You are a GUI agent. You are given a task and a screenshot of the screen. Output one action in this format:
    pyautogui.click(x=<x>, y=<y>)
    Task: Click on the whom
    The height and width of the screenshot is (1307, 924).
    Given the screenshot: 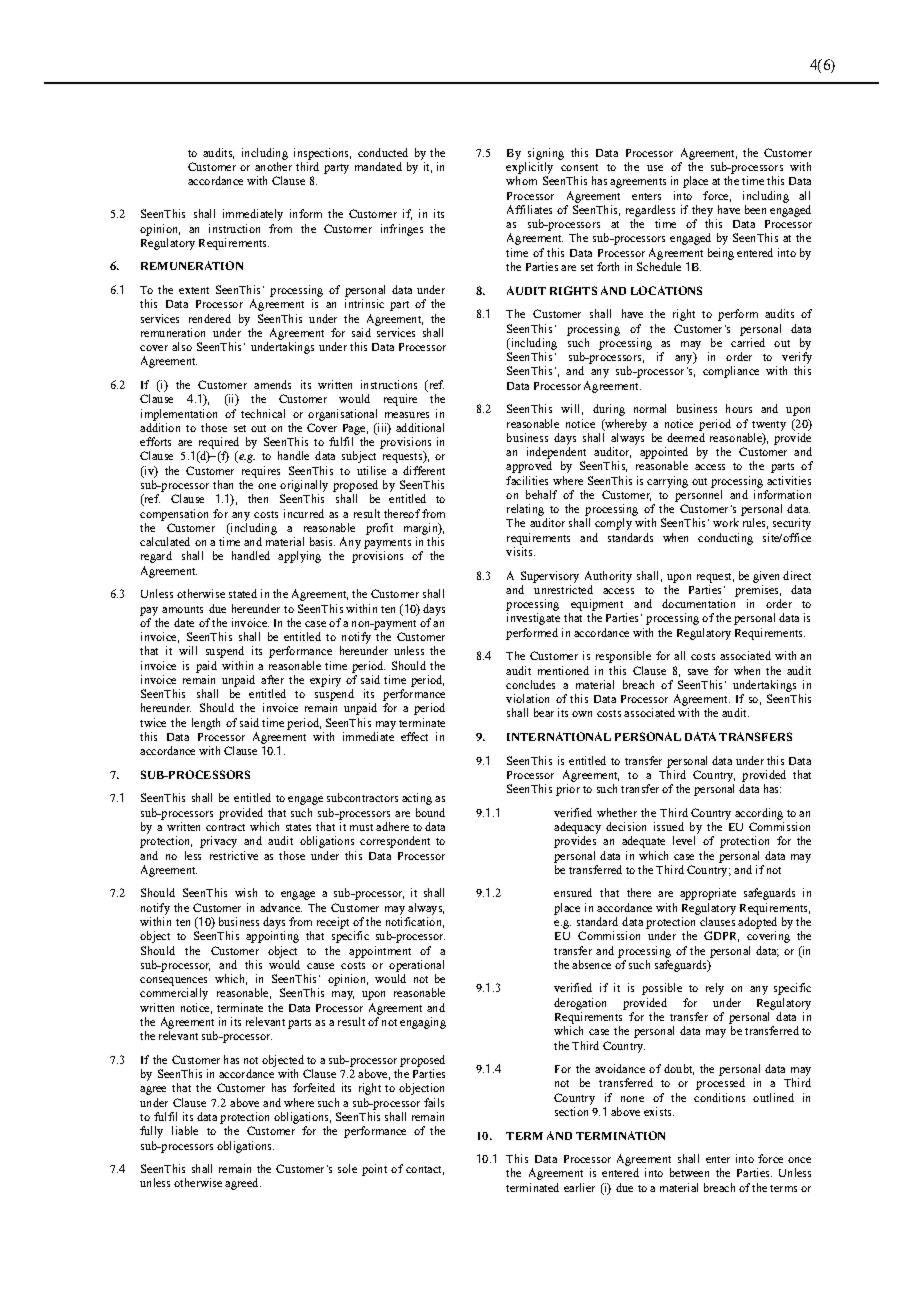 What is the action you would take?
    pyautogui.click(x=521, y=180)
